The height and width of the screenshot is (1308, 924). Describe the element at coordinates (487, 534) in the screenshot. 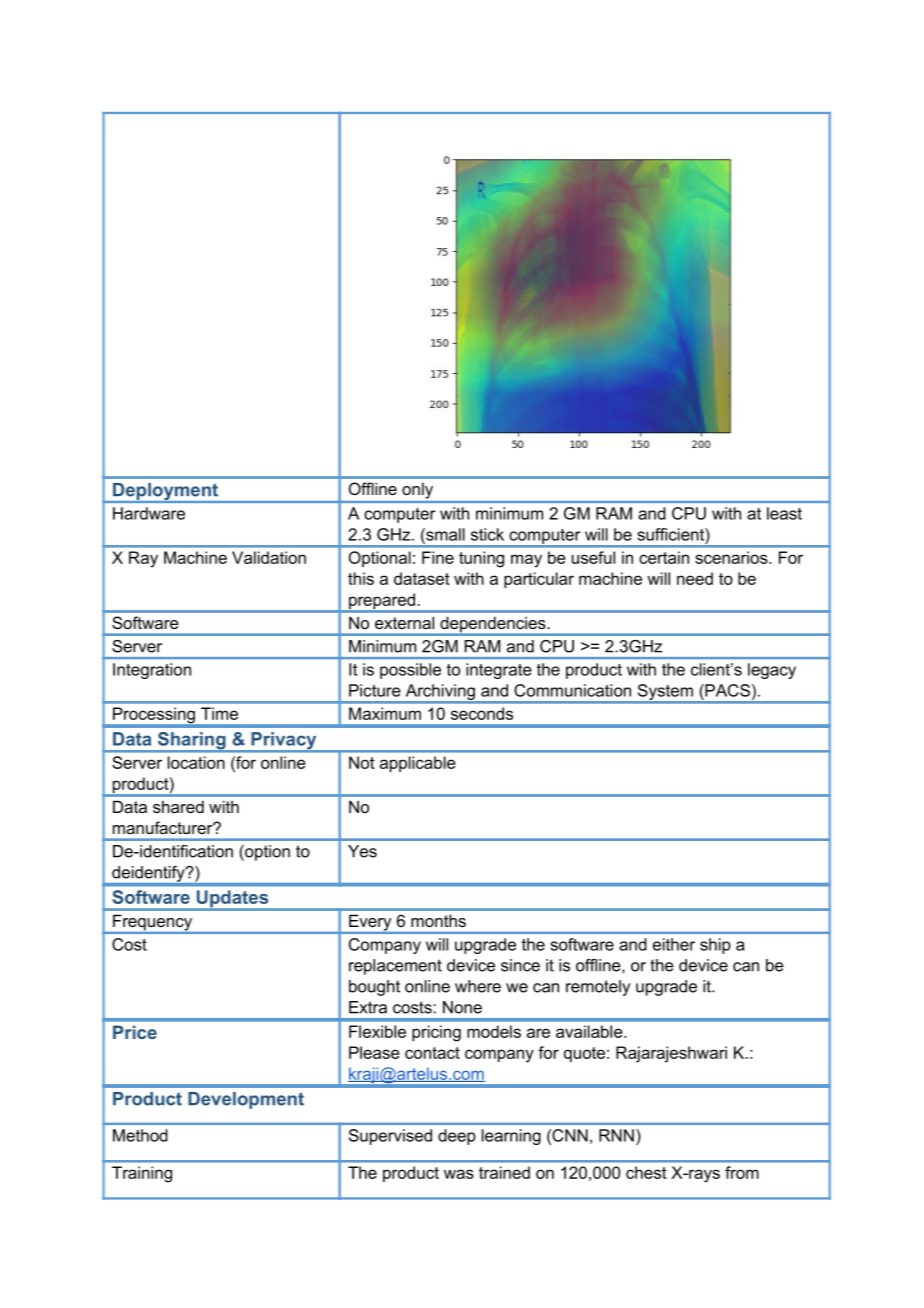

I see `stick` at that location.
